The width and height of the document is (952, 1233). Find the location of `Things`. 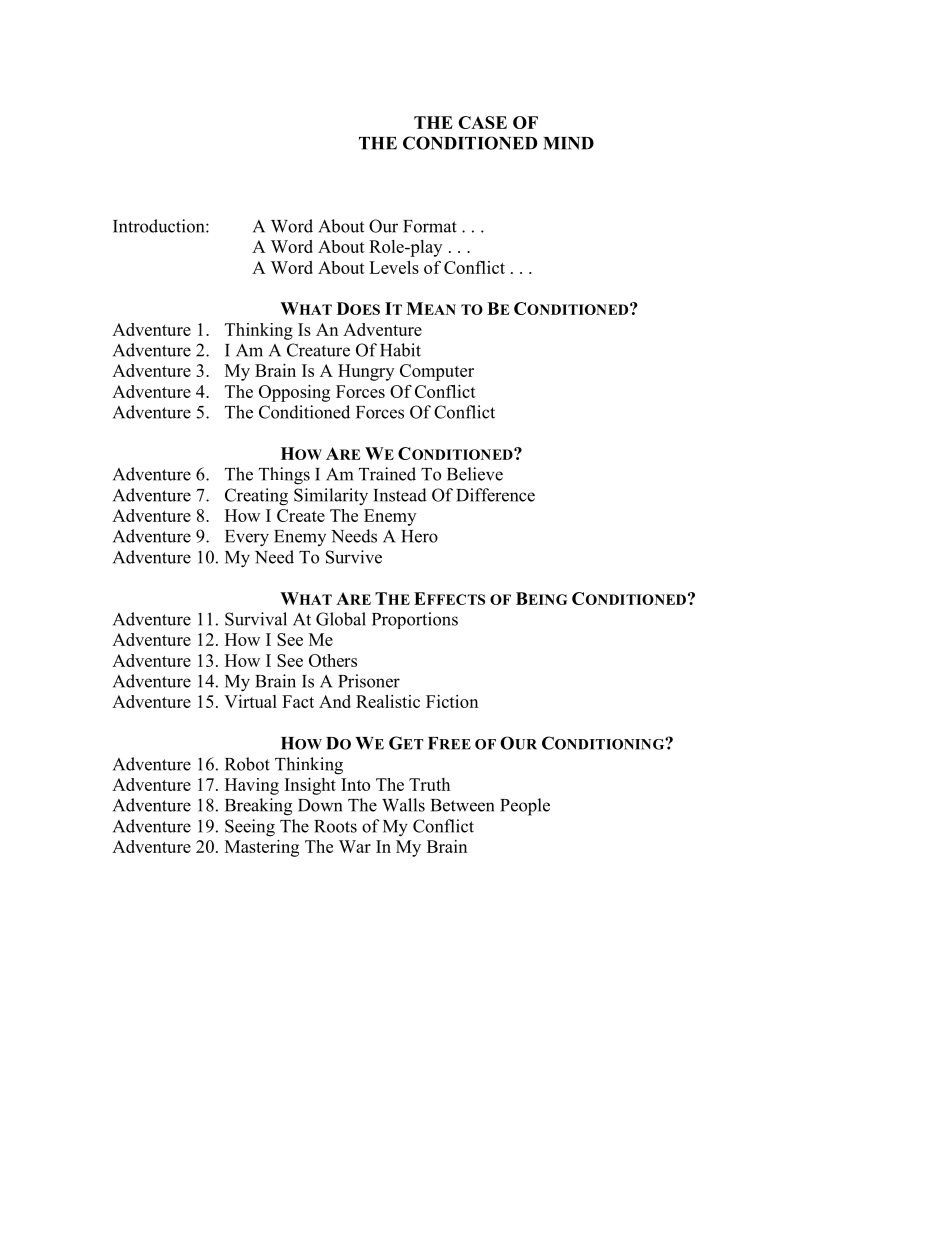

Things is located at coordinates (284, 476).
